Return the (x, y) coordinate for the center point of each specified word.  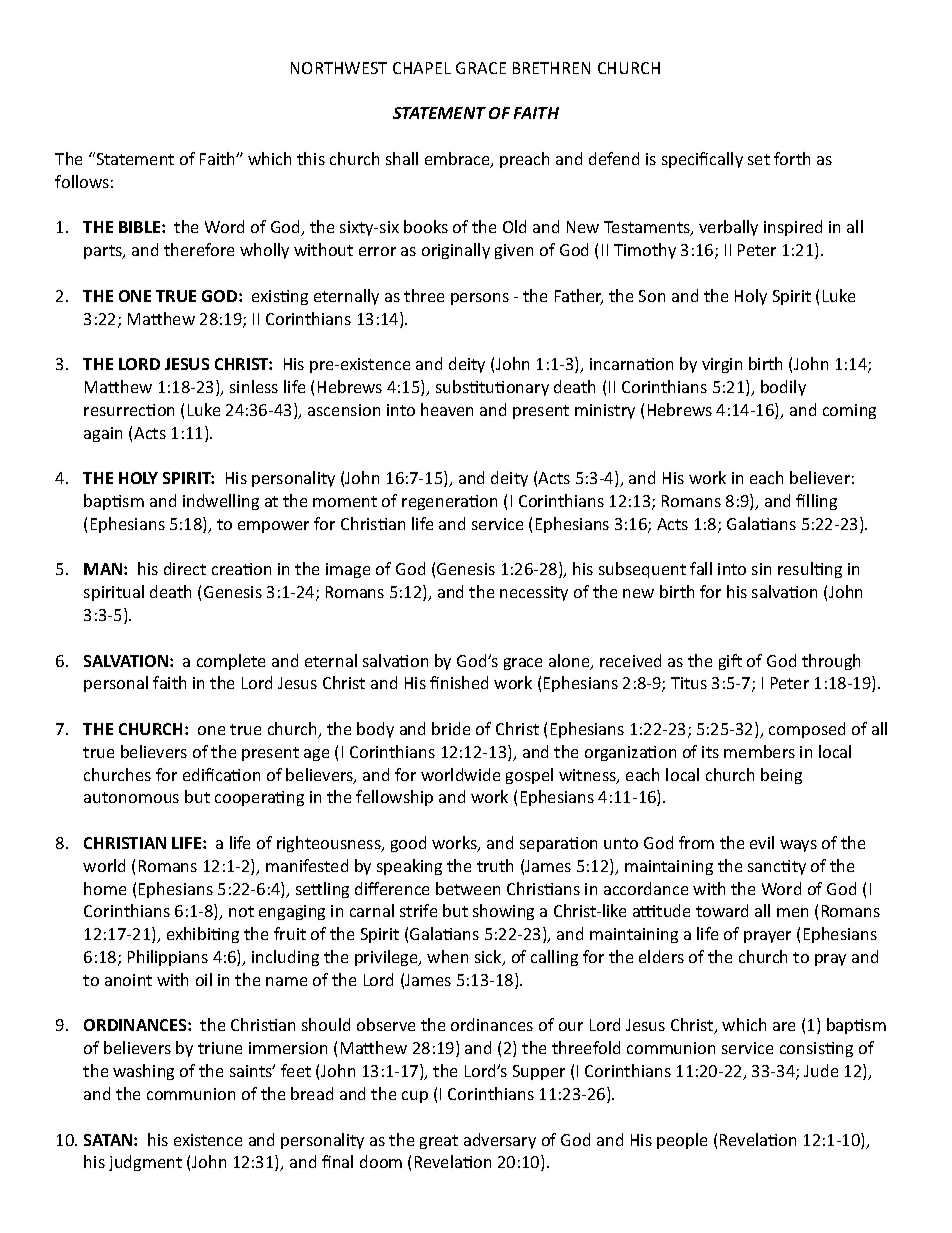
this (311, 158)
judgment (145, 1163)
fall (701, 568)
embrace (458, 160)
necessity (534, 593)
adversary (500, 1141)
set (759, 159)
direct (185, 568)
